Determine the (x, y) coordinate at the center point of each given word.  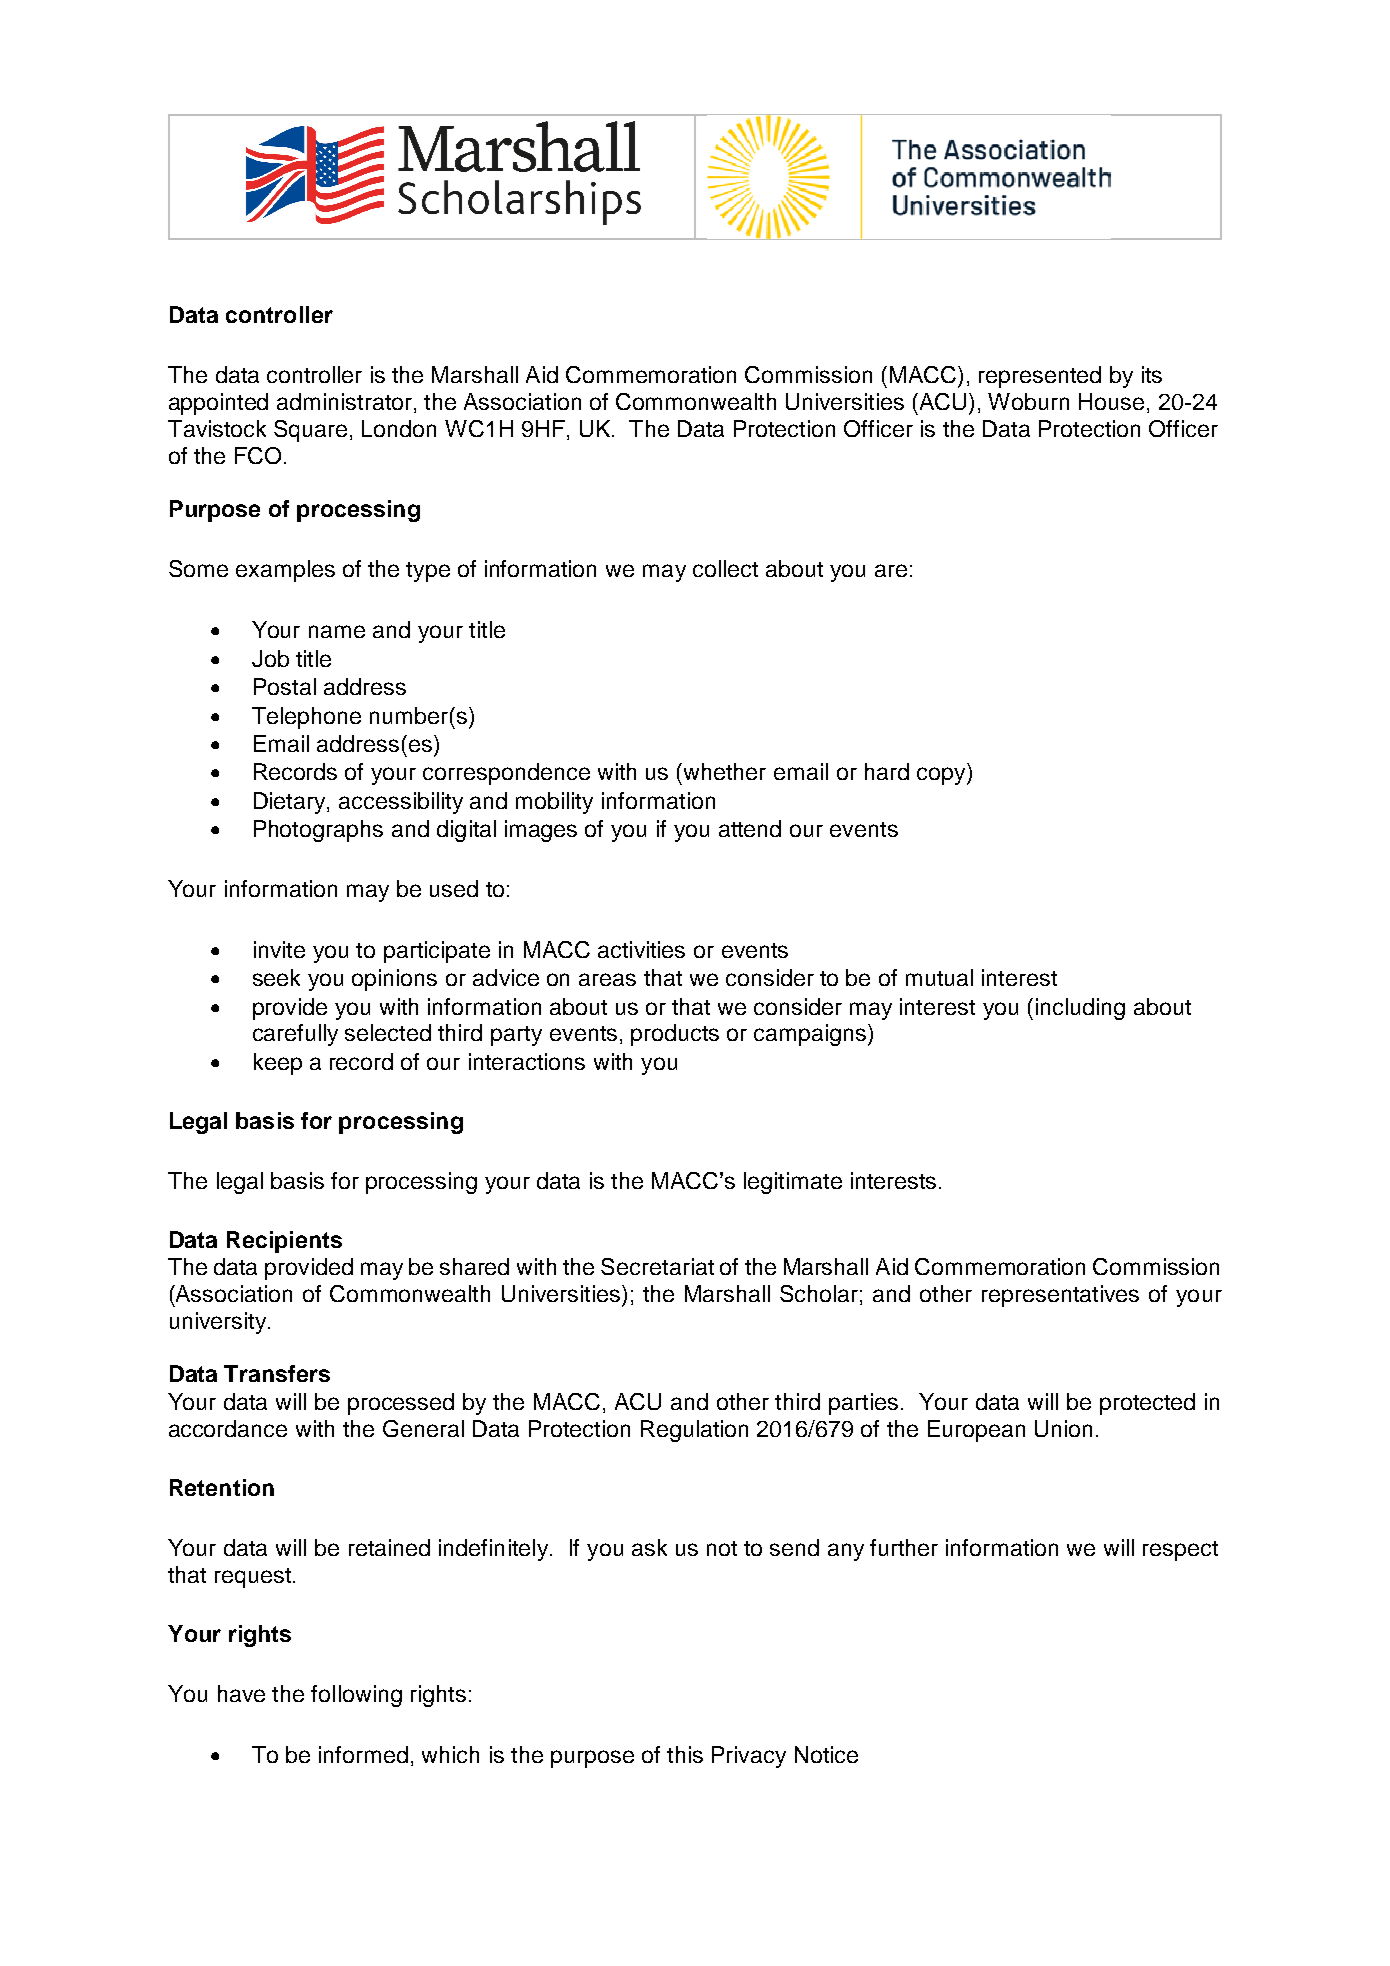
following (356, 1696)
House (1111, 401)
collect (725, 568)
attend (750, 828)
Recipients (284, 1242)
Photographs (318, 831)
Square (310, 431)
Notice (826, 1754)
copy (942, 776)
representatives (1060, 1296)
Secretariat (657, 1266)
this (685, 1754)
